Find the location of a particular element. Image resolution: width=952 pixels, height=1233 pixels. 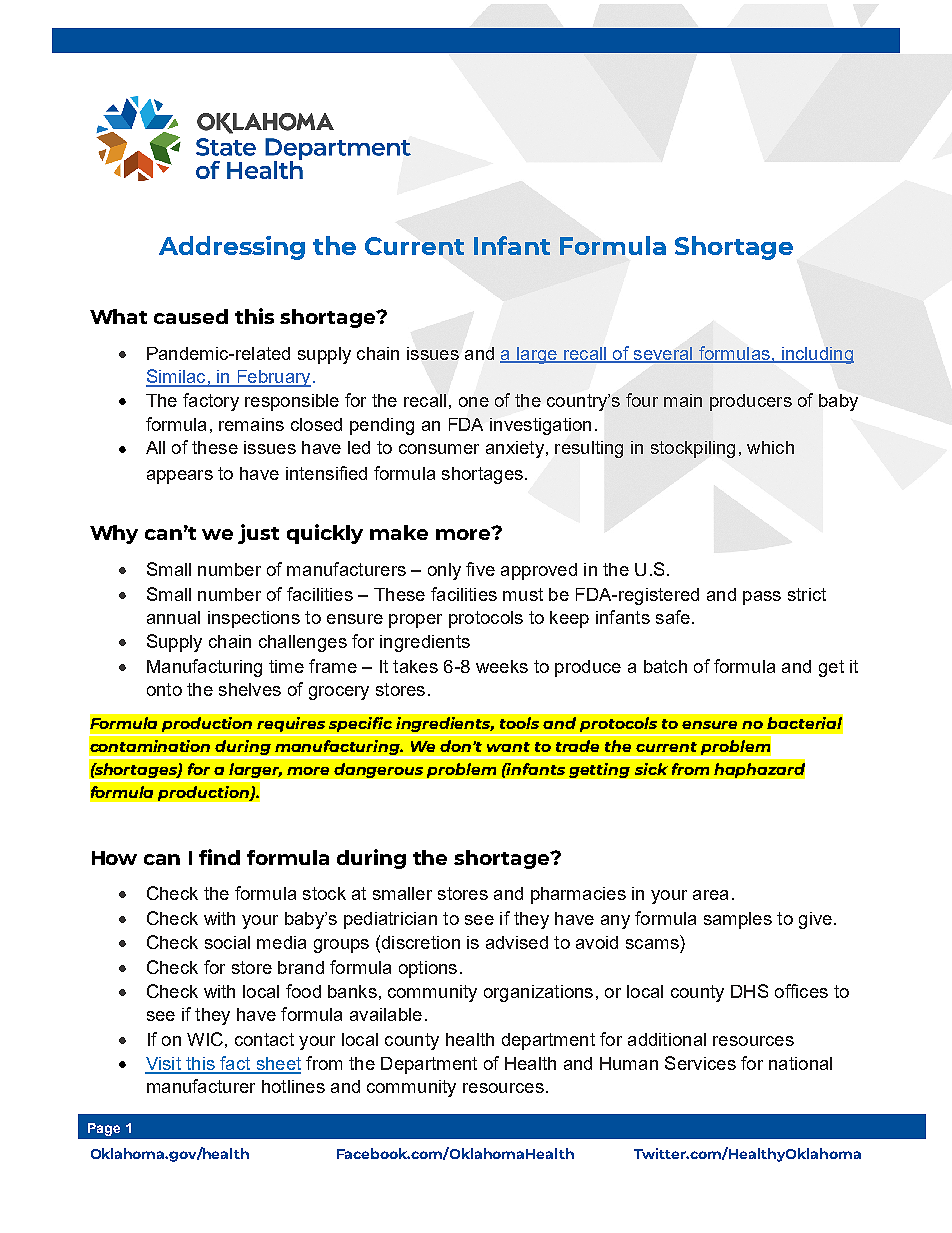

Visit is located at coordinates (164, 1065).
